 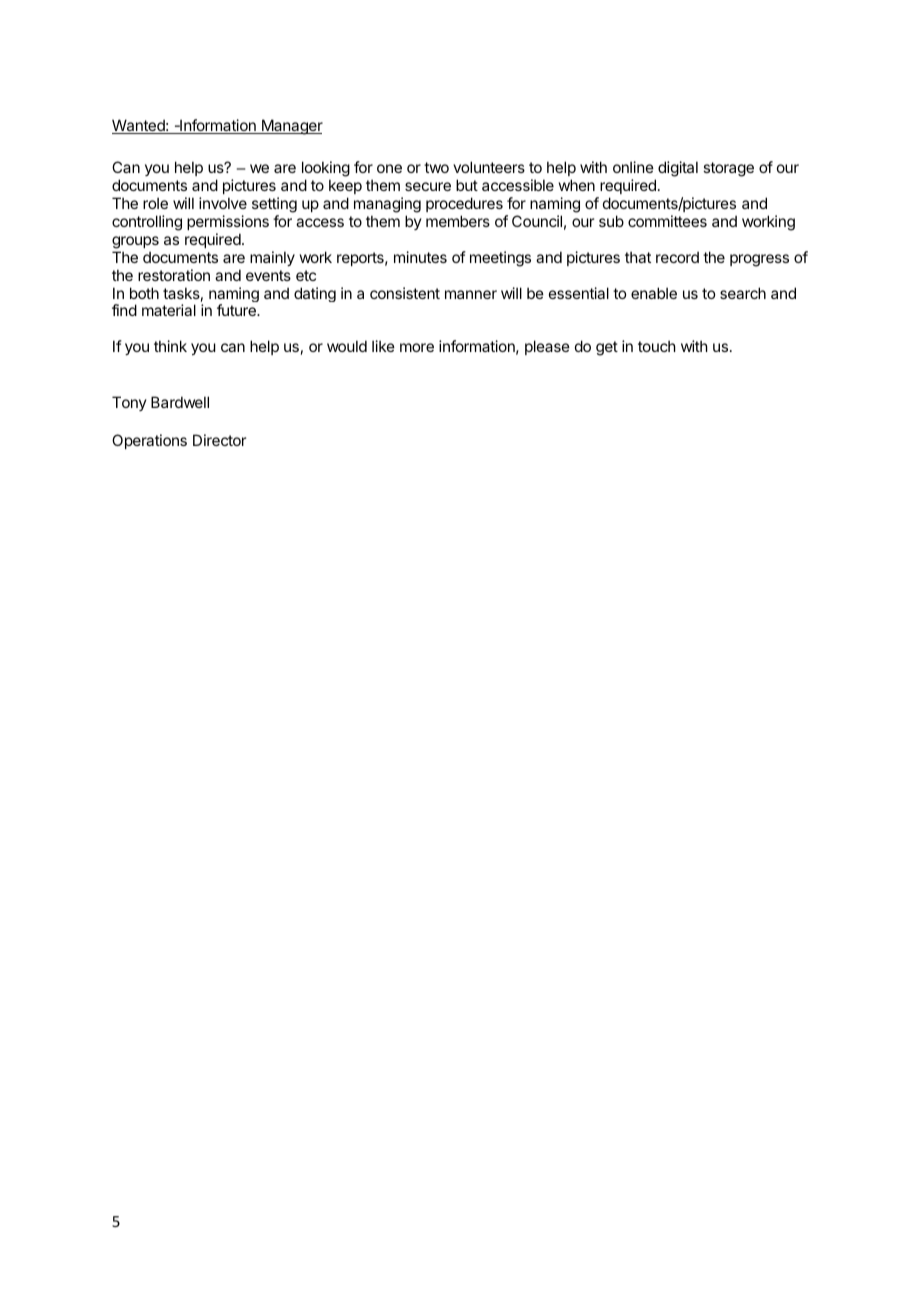 I want to click on think, so click(x=170, y=346).
